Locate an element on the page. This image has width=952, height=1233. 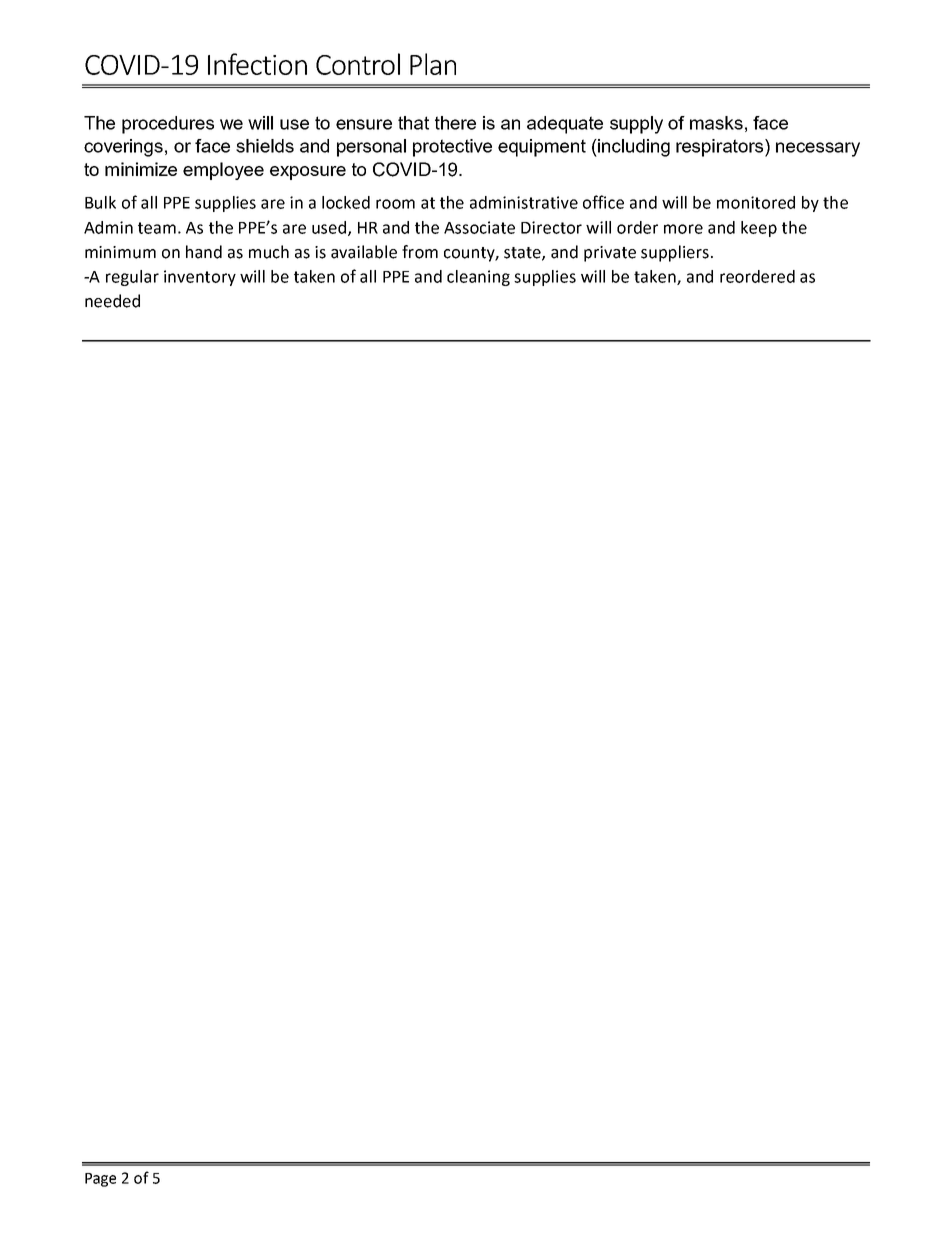
needed is located at coordinates (112, 301).
